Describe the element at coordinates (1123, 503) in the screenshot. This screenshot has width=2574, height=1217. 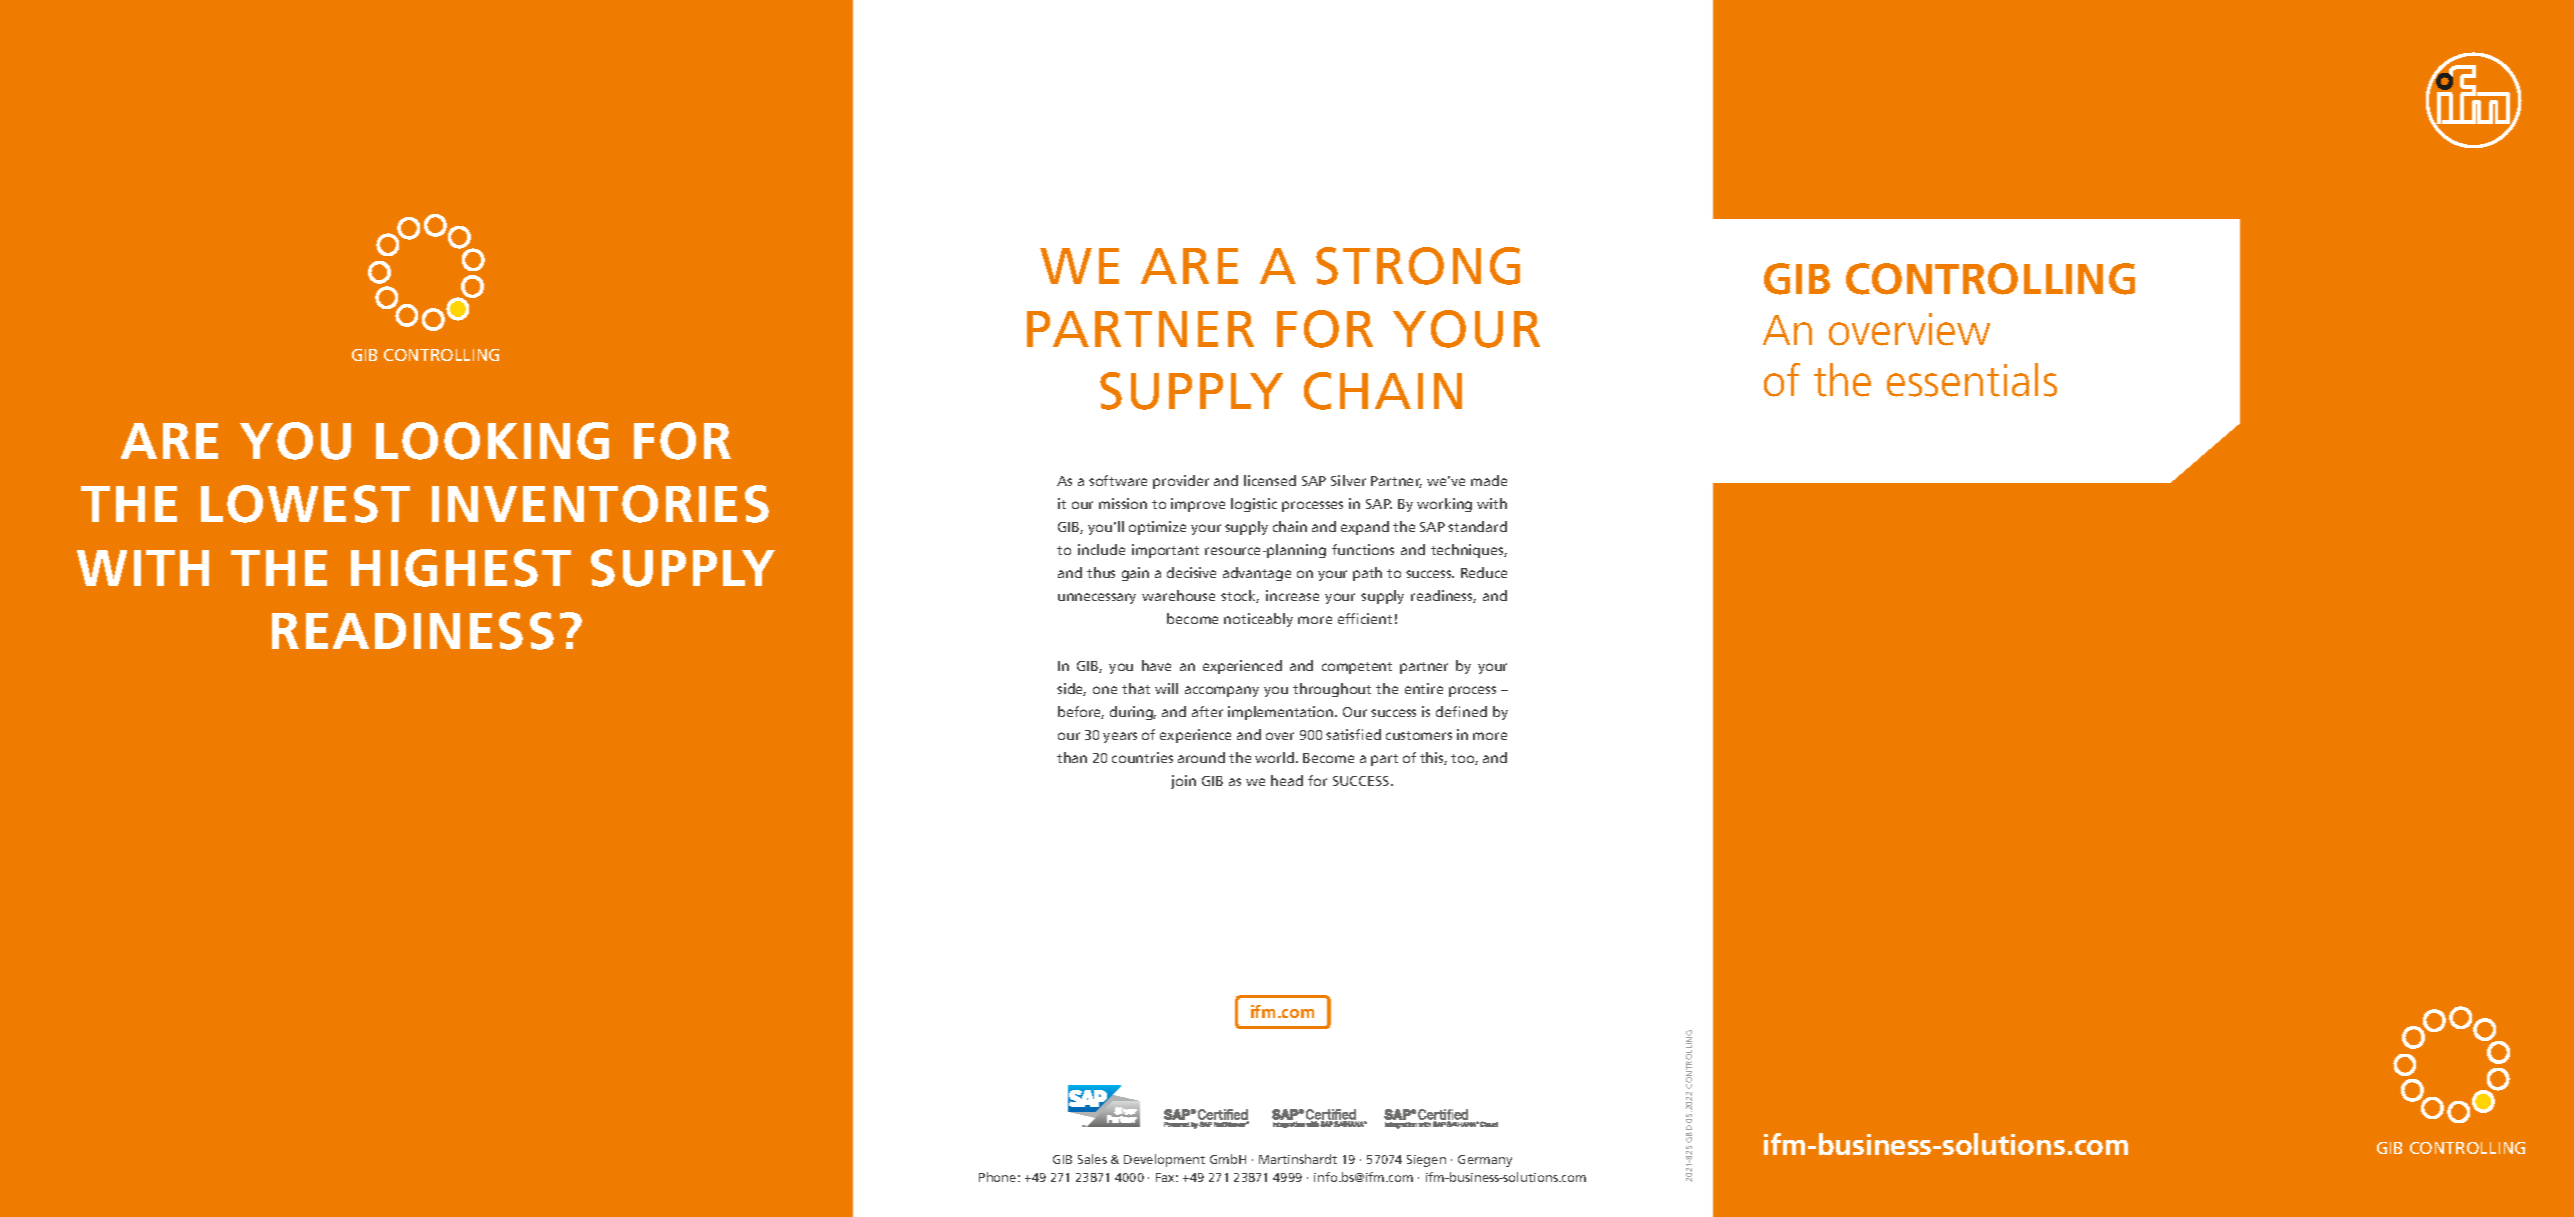
I see `mission` at that location.
